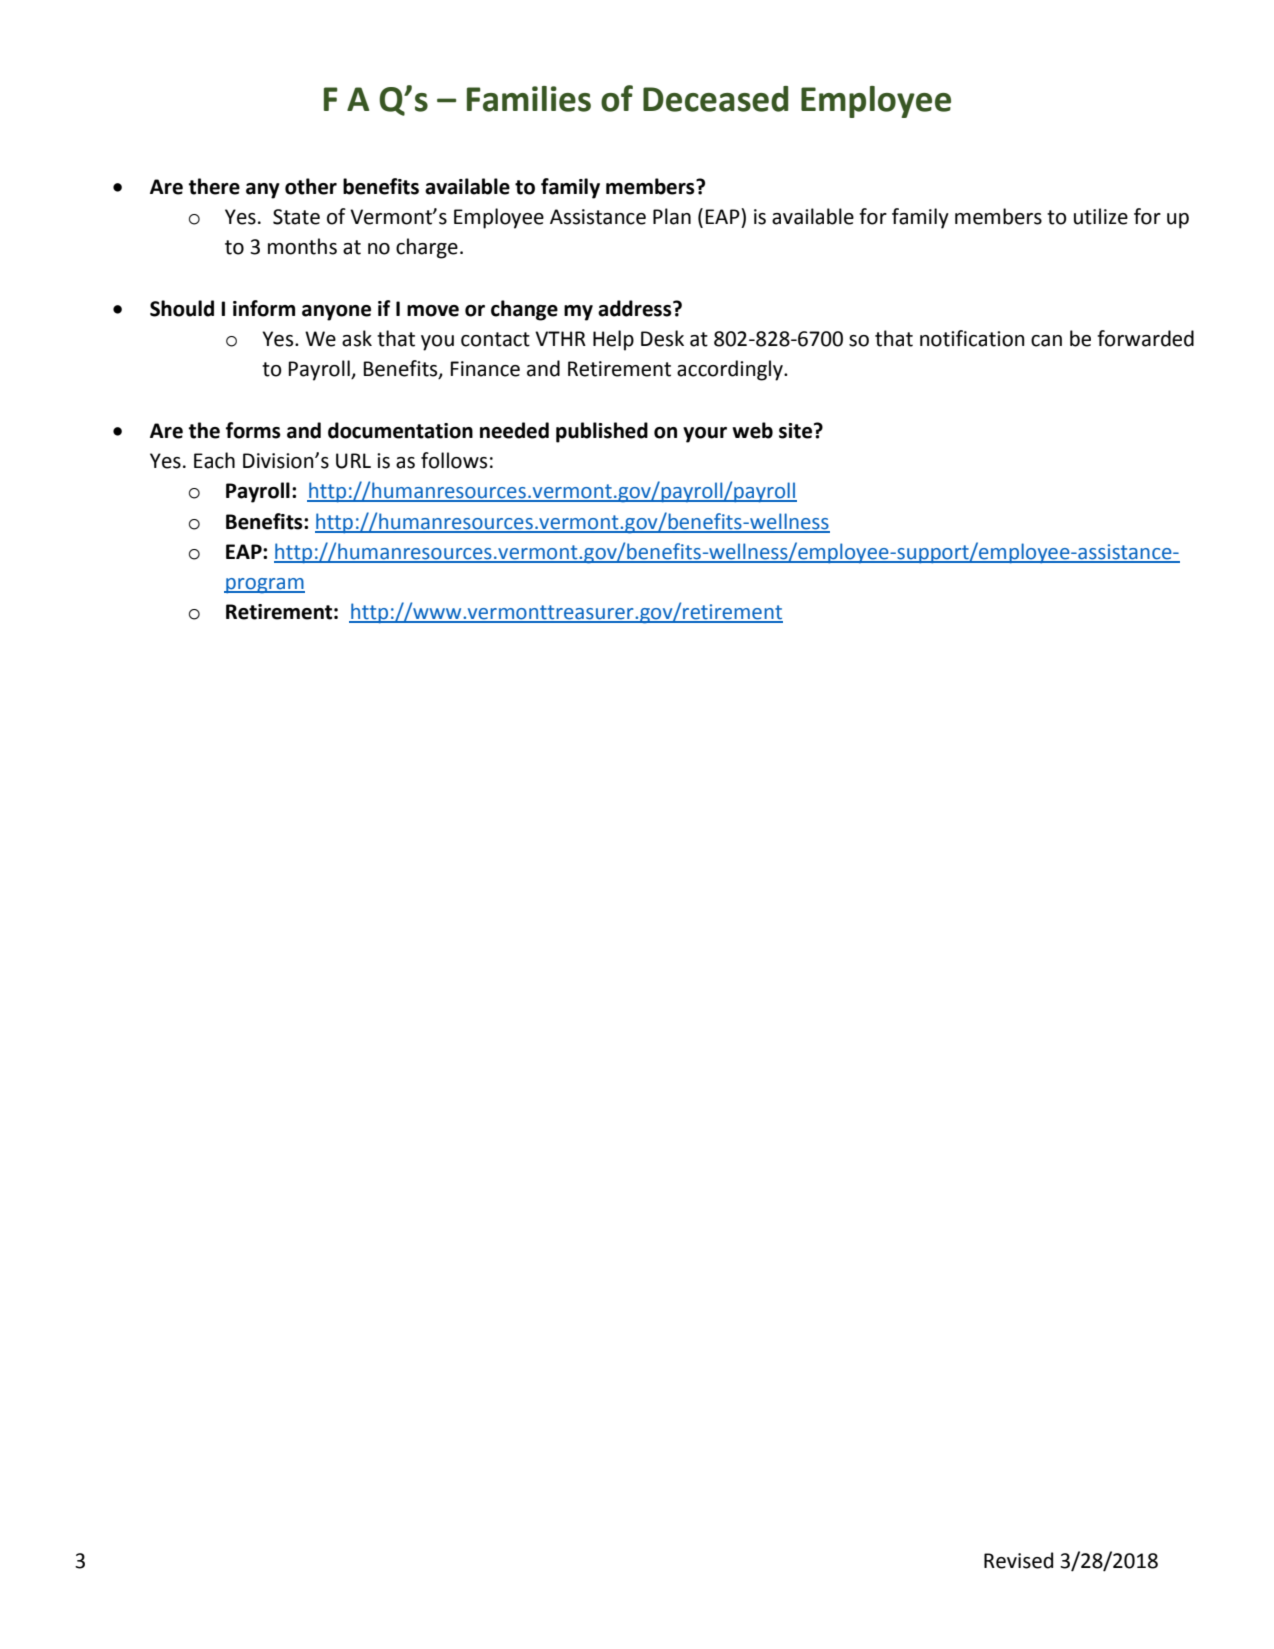 The height and width of the screenshot is (1649, 1274). What do you see at coordinates (1101, 216) in the screenshot?
I see `utilize` at bounding box center [1101, 216].
